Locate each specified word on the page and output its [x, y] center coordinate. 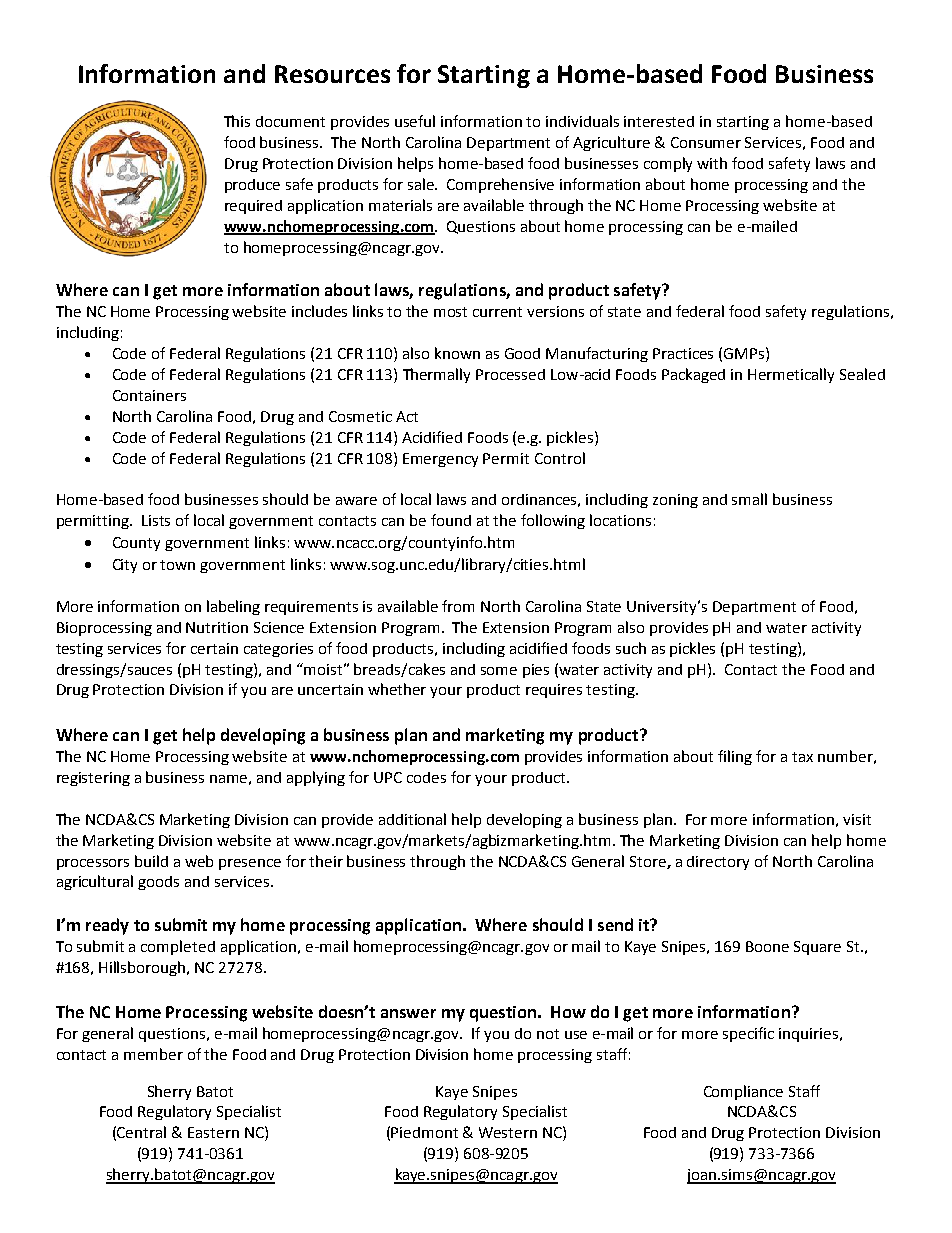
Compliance [743, 1092]
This [237, 121]
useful [415, 121]
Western [508, 1132]
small [749, 499]
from [458, 606]
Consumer [706, 142]
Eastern [213, 1132]
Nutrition [217, 627]
